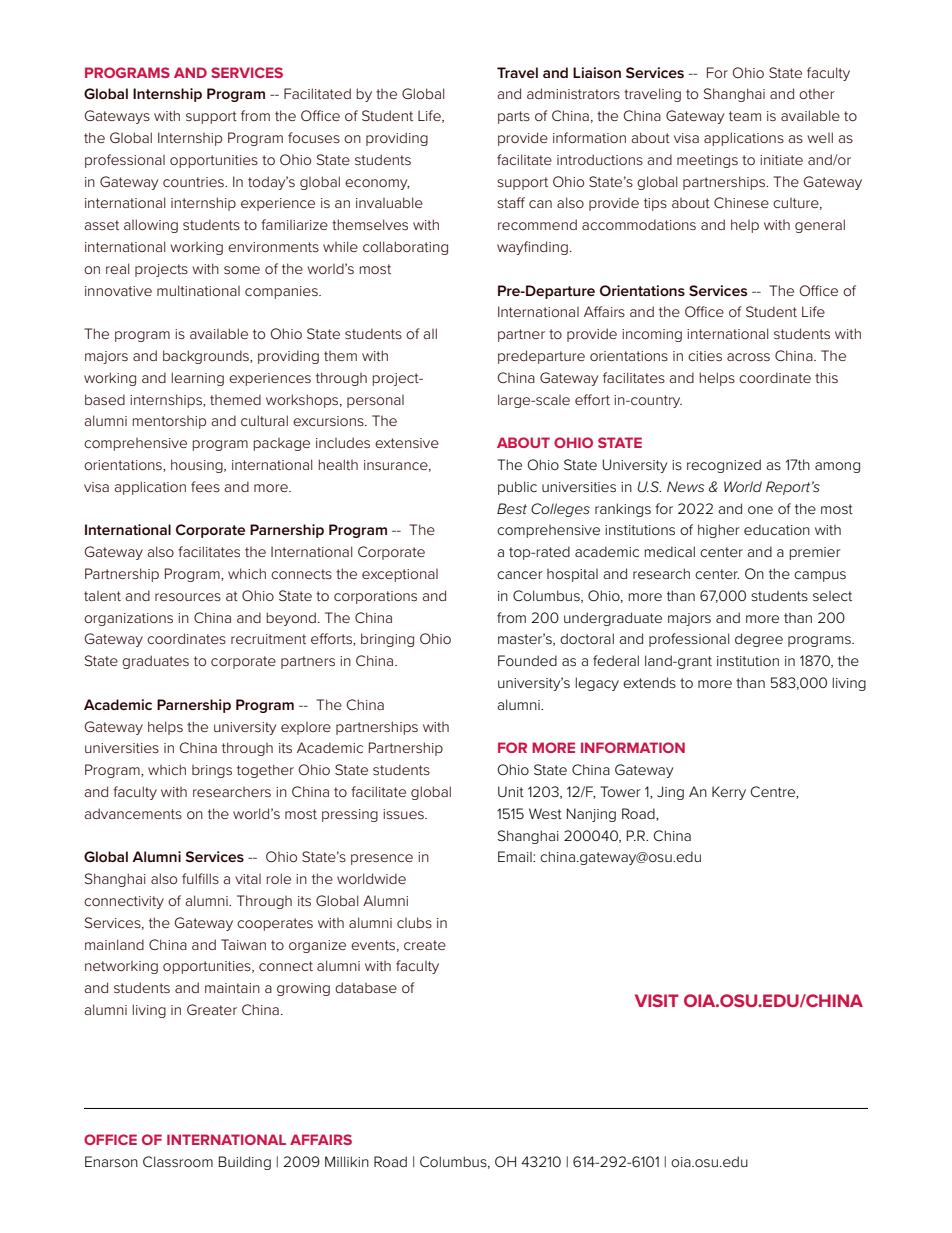  Describe the element at coordinates (188, 597) in the image. I see `resources` at that location.
